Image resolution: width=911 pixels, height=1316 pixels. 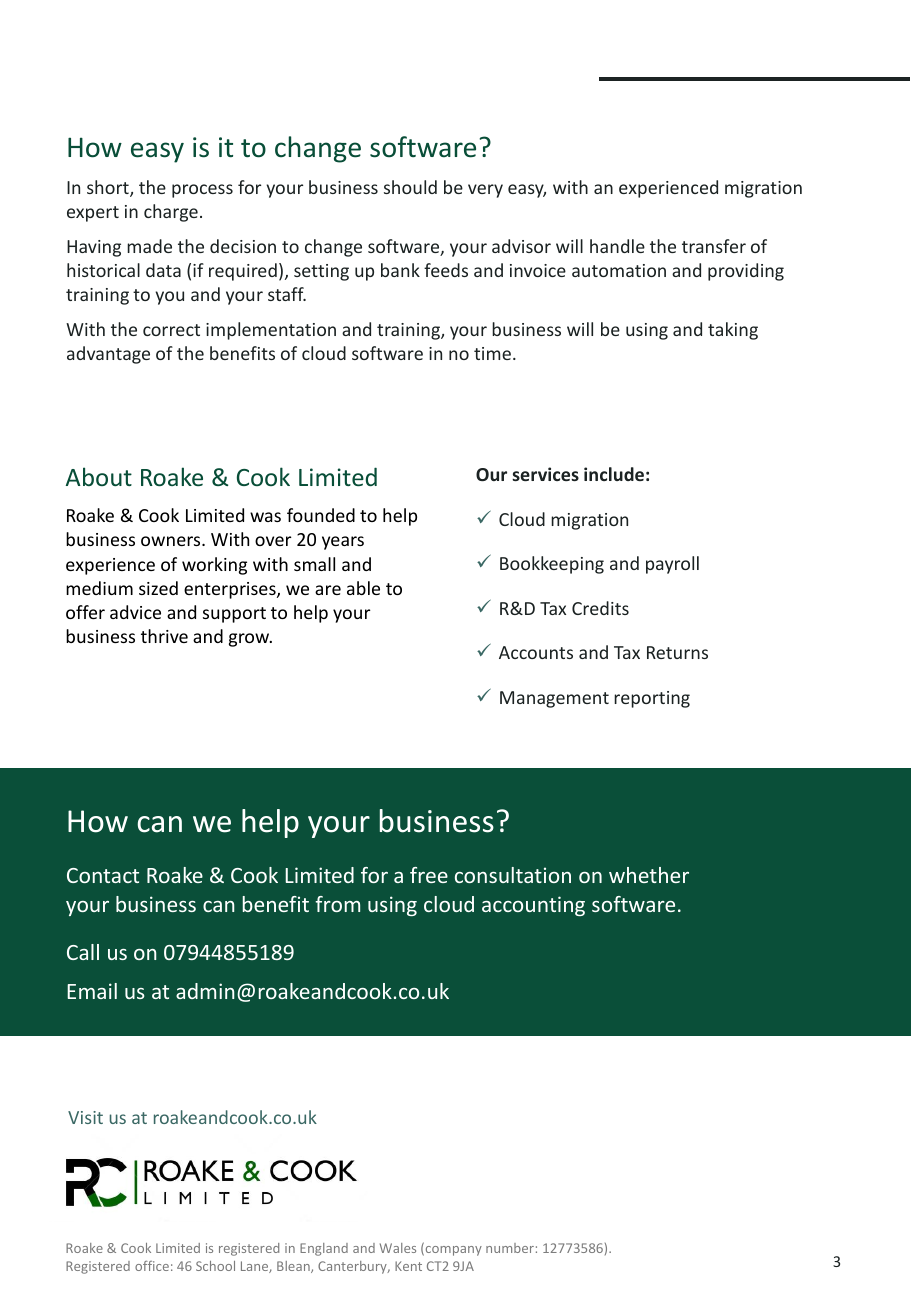 I want to click on office, so click(x=152, y=1266).
